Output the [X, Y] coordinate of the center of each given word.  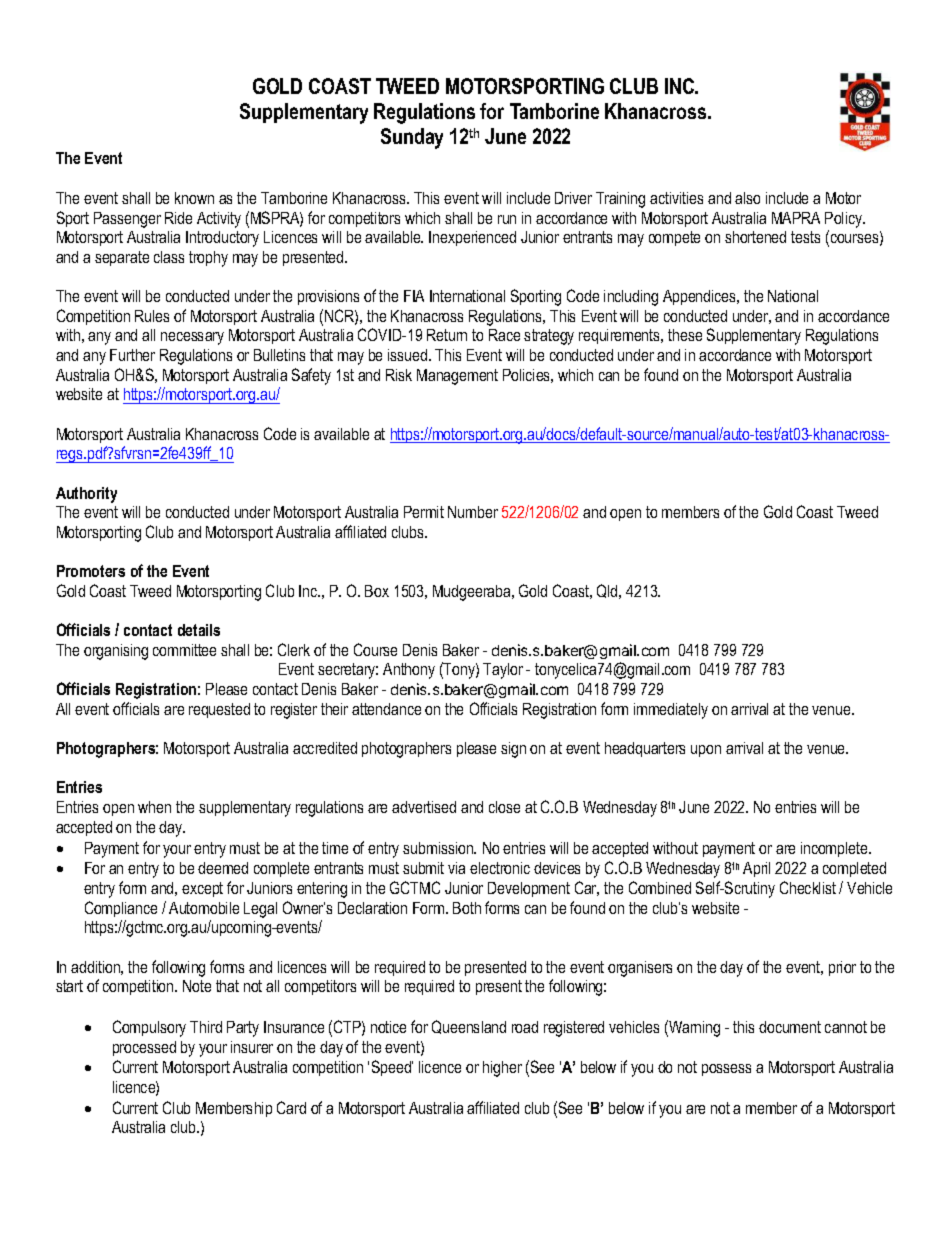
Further [132, 355]
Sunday [412, 138]
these [685, 335]
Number [473, 512]
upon [706, 751]
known [194, 198]
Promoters [91, 571]
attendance [386, 709]
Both [467, 908]
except [202, 889]
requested [219, 710]
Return [447, 335]
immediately [671, 711]
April [756, 869]
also [747, 198]
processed [144, 1048]
